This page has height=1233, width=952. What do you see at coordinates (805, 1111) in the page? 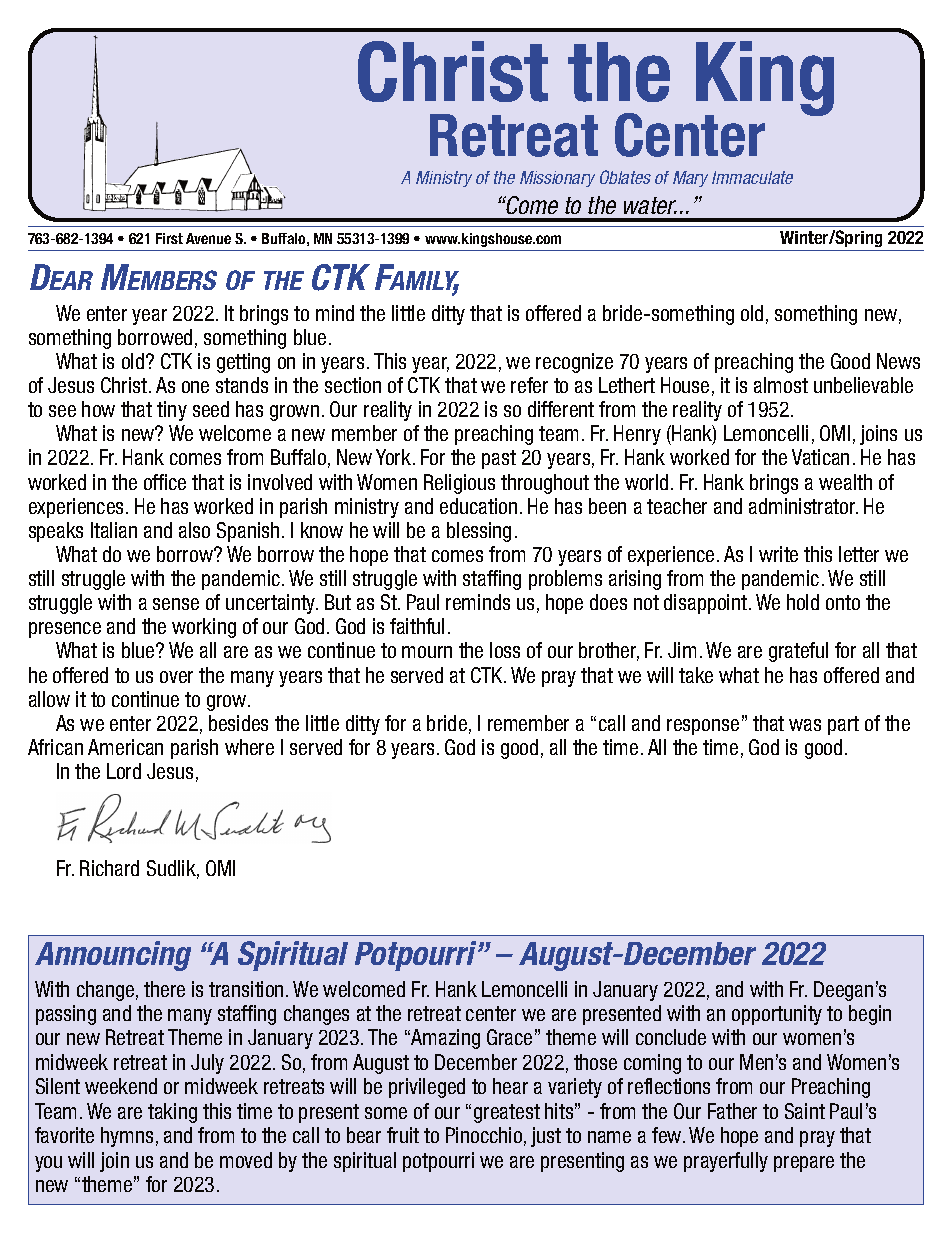
I see `Saint` at bounding box center [805, 1111].
